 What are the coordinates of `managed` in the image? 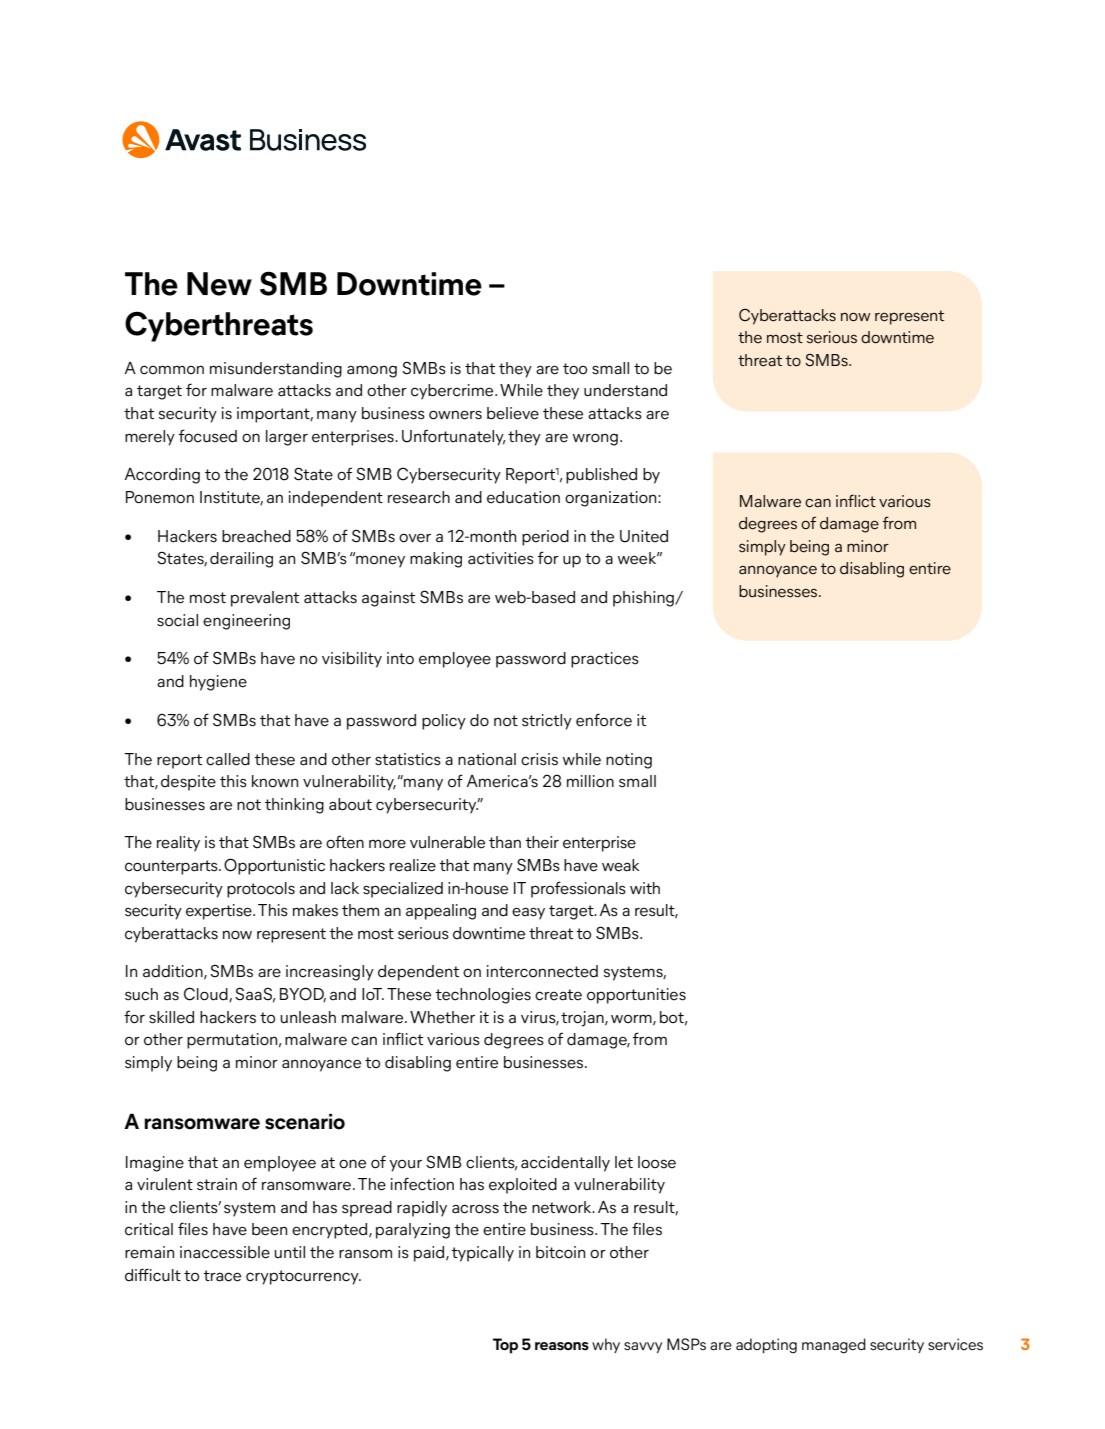 It's located at (834, 1346).
